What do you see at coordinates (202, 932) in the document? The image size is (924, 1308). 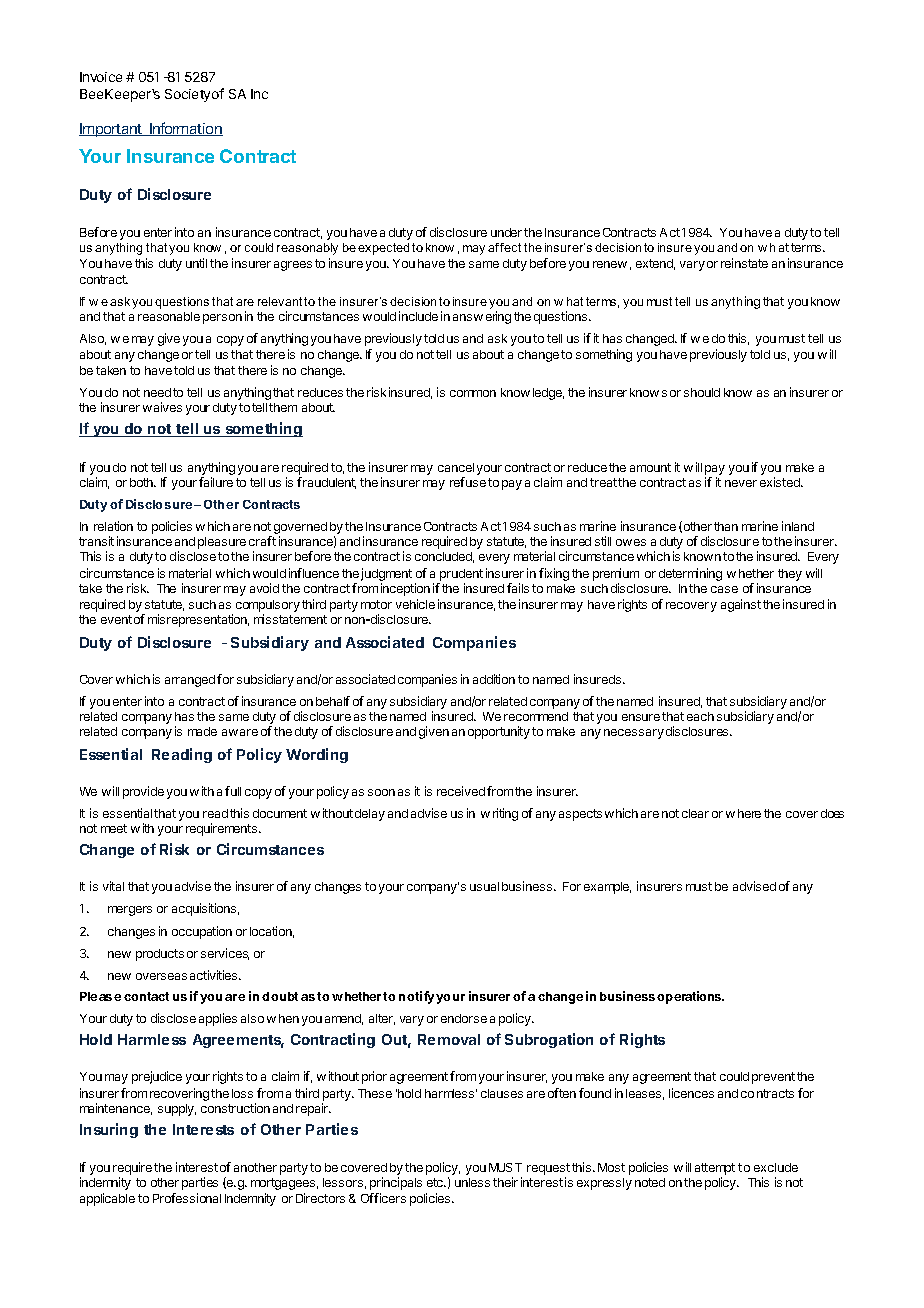 I see `occupation` at bounding box center [202, 932].
